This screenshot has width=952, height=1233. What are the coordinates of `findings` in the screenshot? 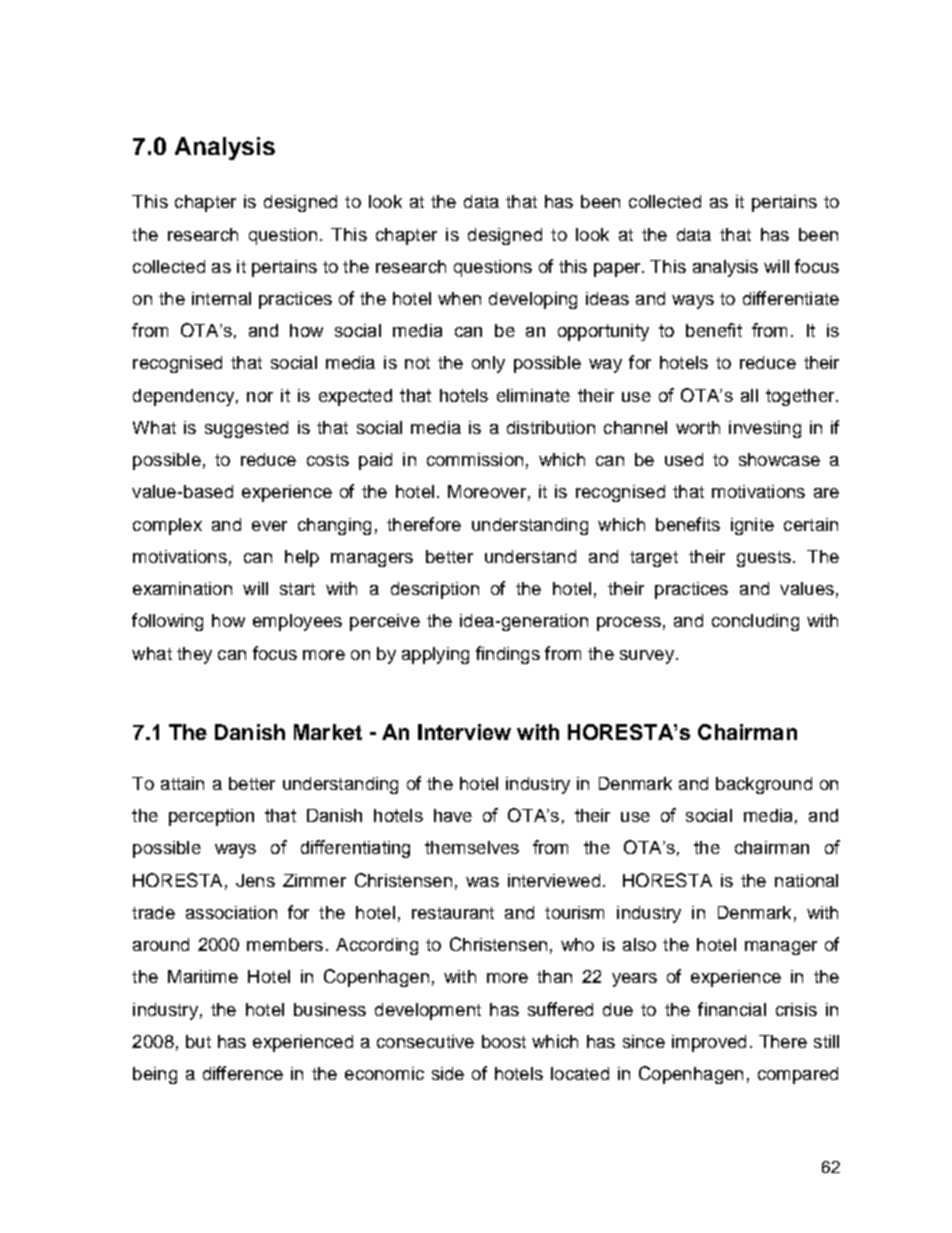 It's located at (508, 655).
